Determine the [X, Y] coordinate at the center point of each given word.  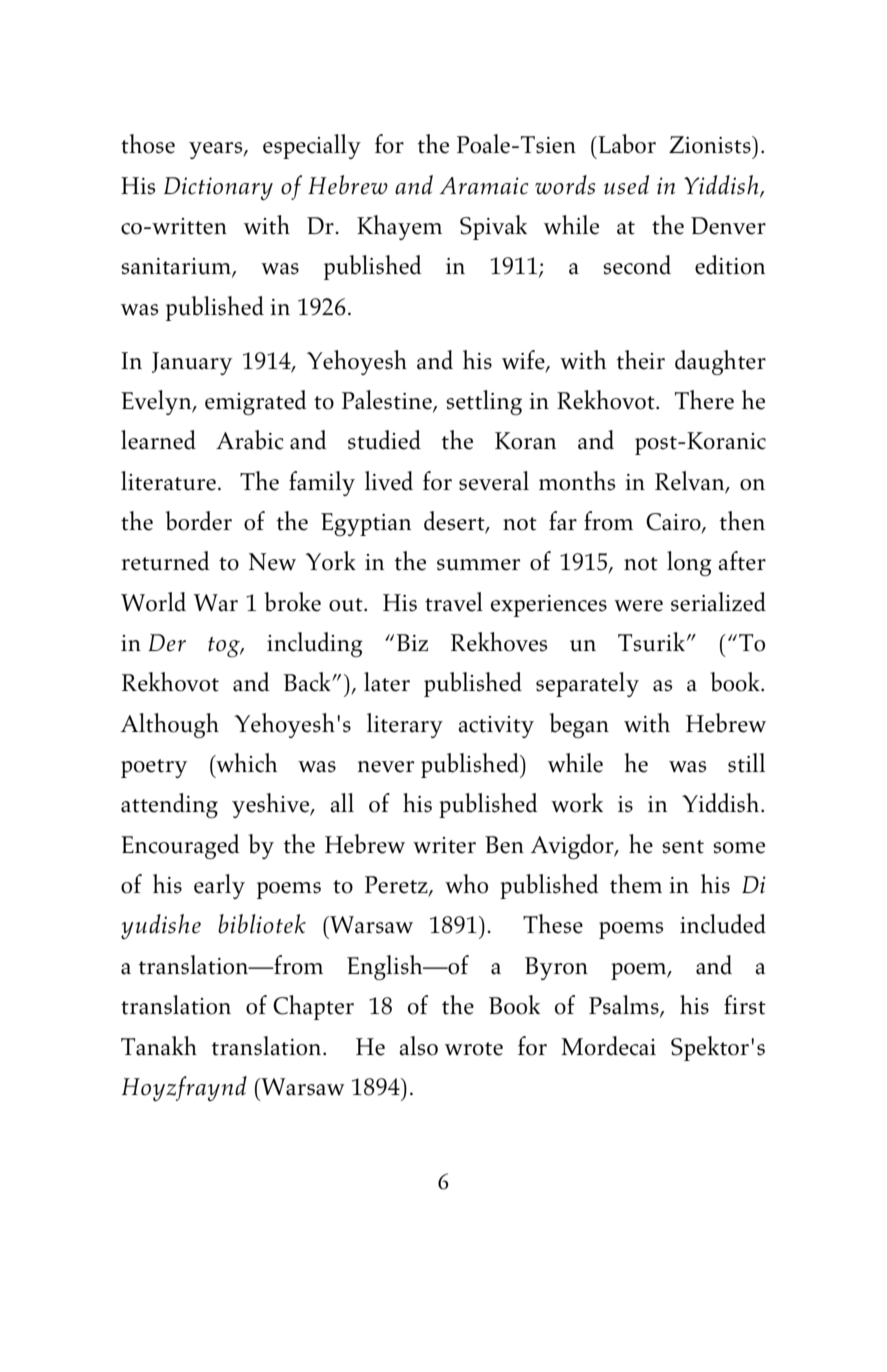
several [494, 481]
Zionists [711, 145]
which [245, 763]
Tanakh [159, 1046]
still [746, 763]
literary [405, 725]
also [418, 1046]
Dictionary [218, 188]
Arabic [249, 440]
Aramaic [484, 186]
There [704, 400]
